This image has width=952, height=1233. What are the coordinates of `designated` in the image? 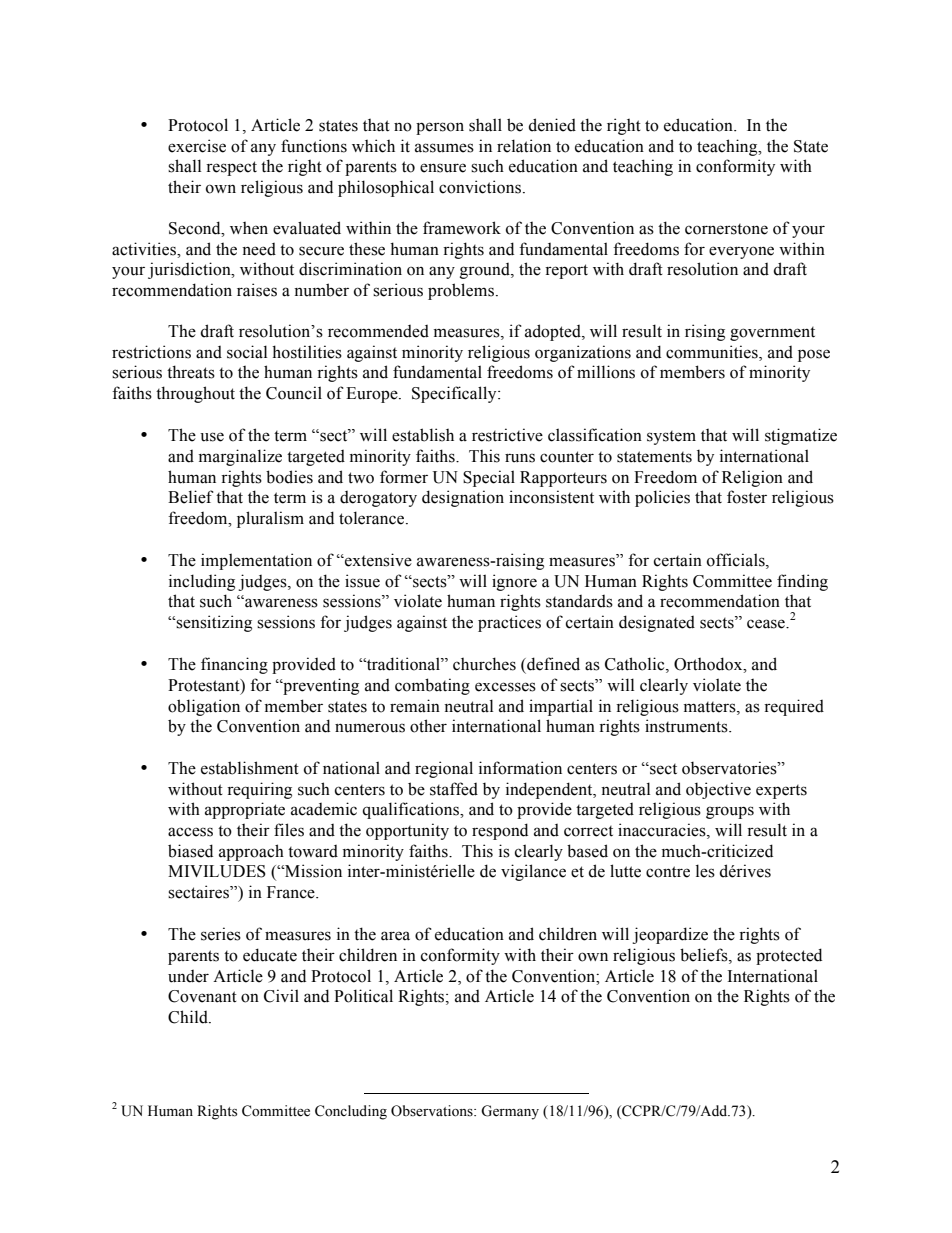 It's located at (657, 623).
